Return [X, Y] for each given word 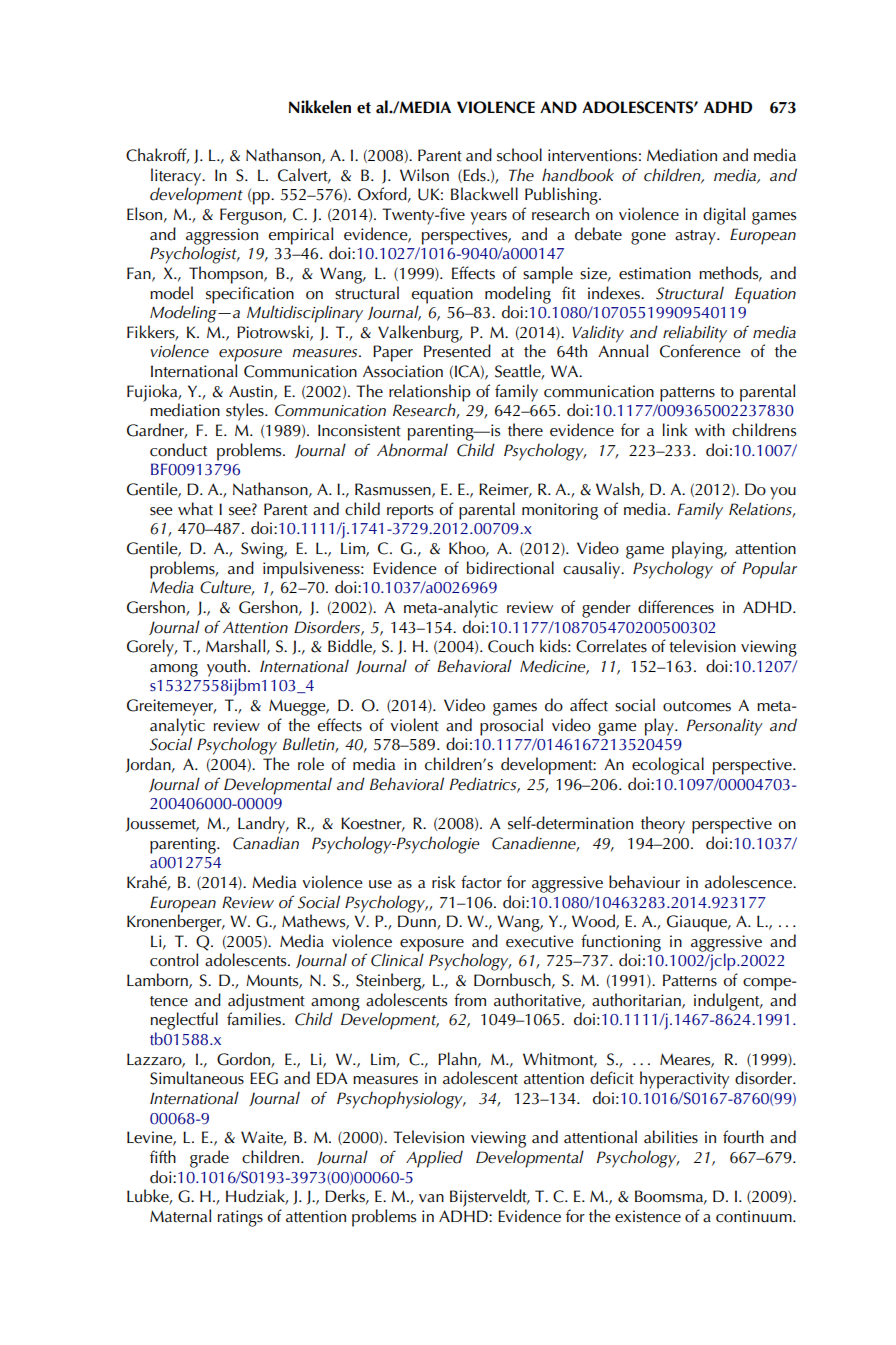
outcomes [697, 706]
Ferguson [252, 216]
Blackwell [484, 194]
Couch [511, 646]
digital [724, 216]
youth [226, 669]
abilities [671, 1137]
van [431, 1198]
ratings [240, 1218]
